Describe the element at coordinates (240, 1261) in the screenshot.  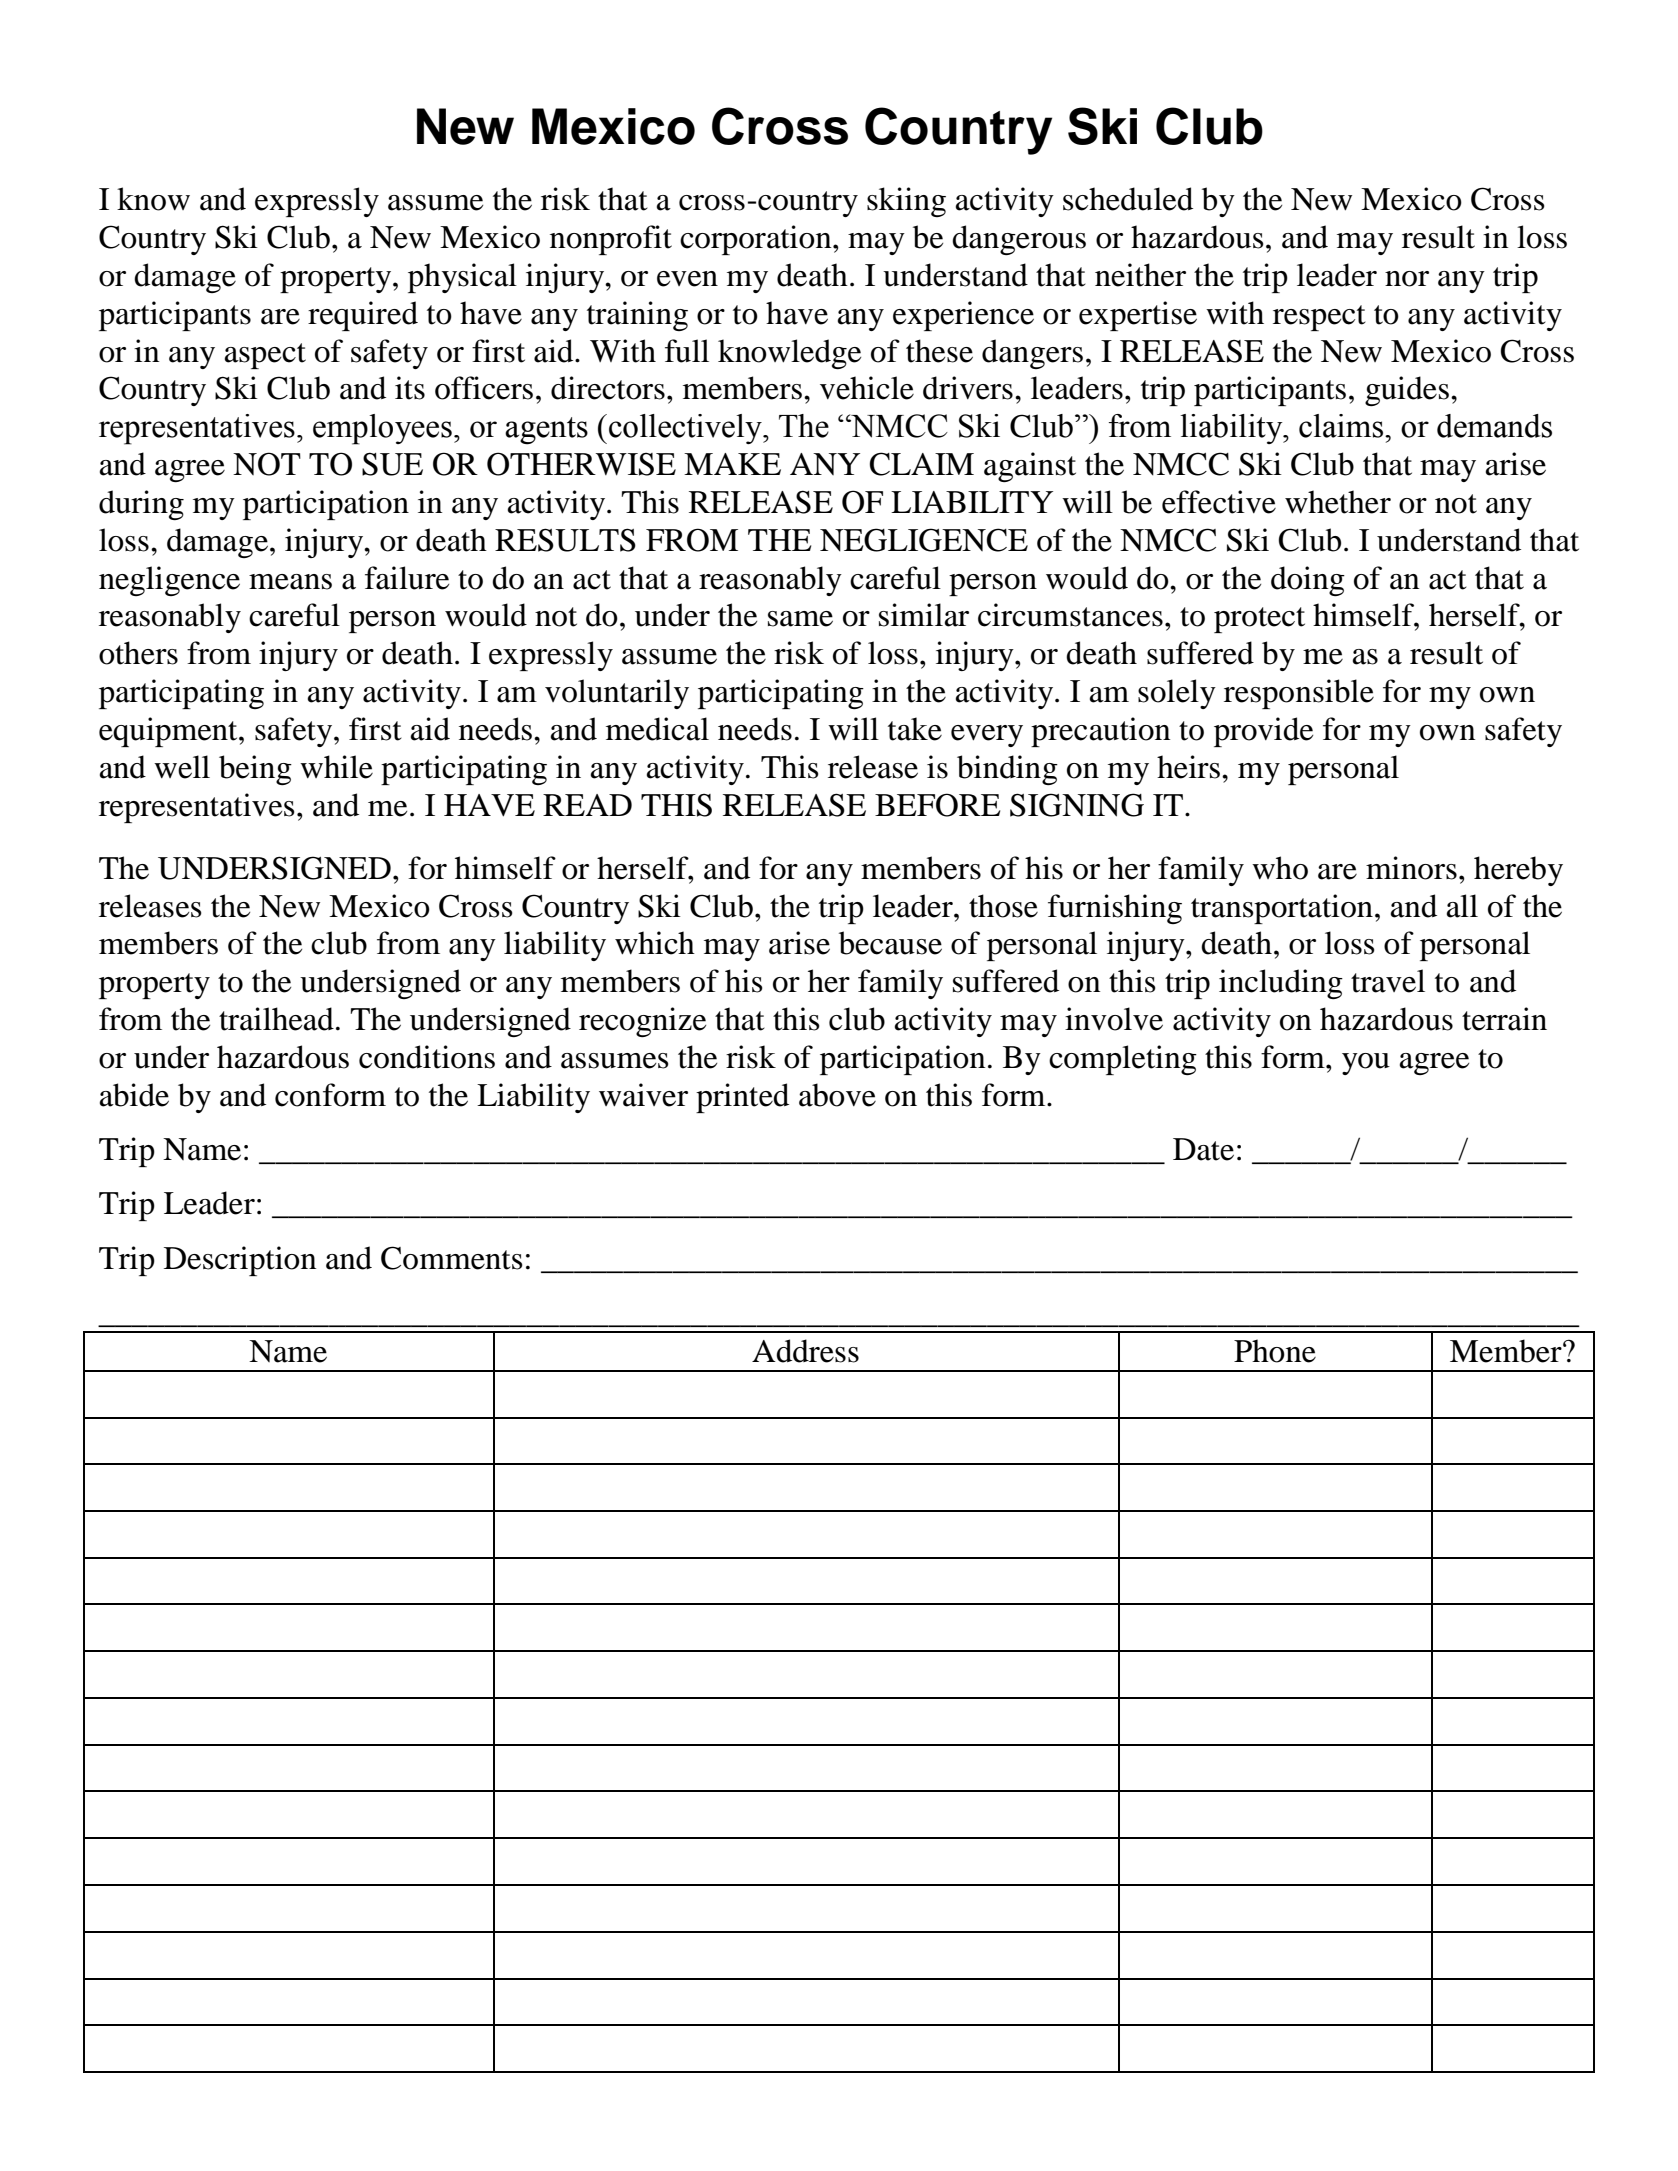
I see `Description` at that location.
